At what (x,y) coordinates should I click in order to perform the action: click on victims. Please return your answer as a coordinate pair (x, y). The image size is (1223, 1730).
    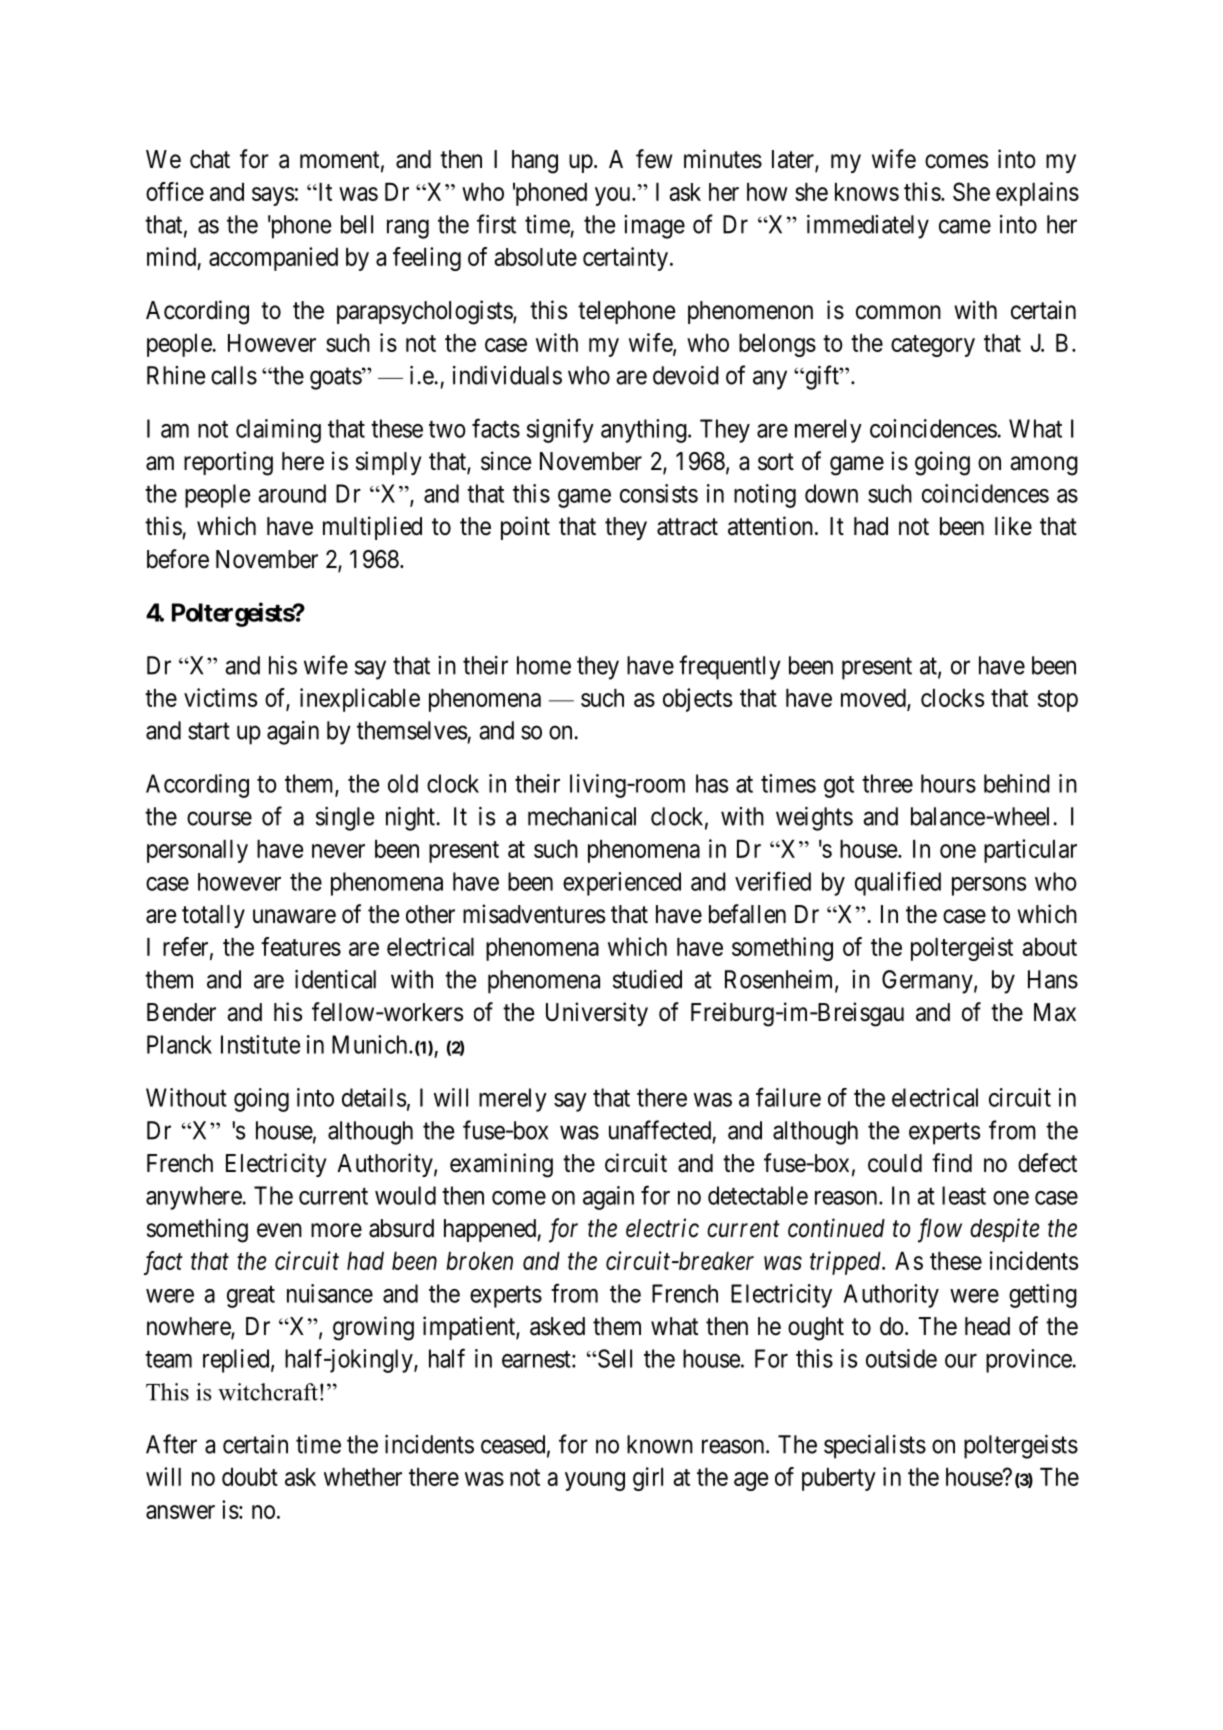
    Looking at the image, I should click on (220, 697).
